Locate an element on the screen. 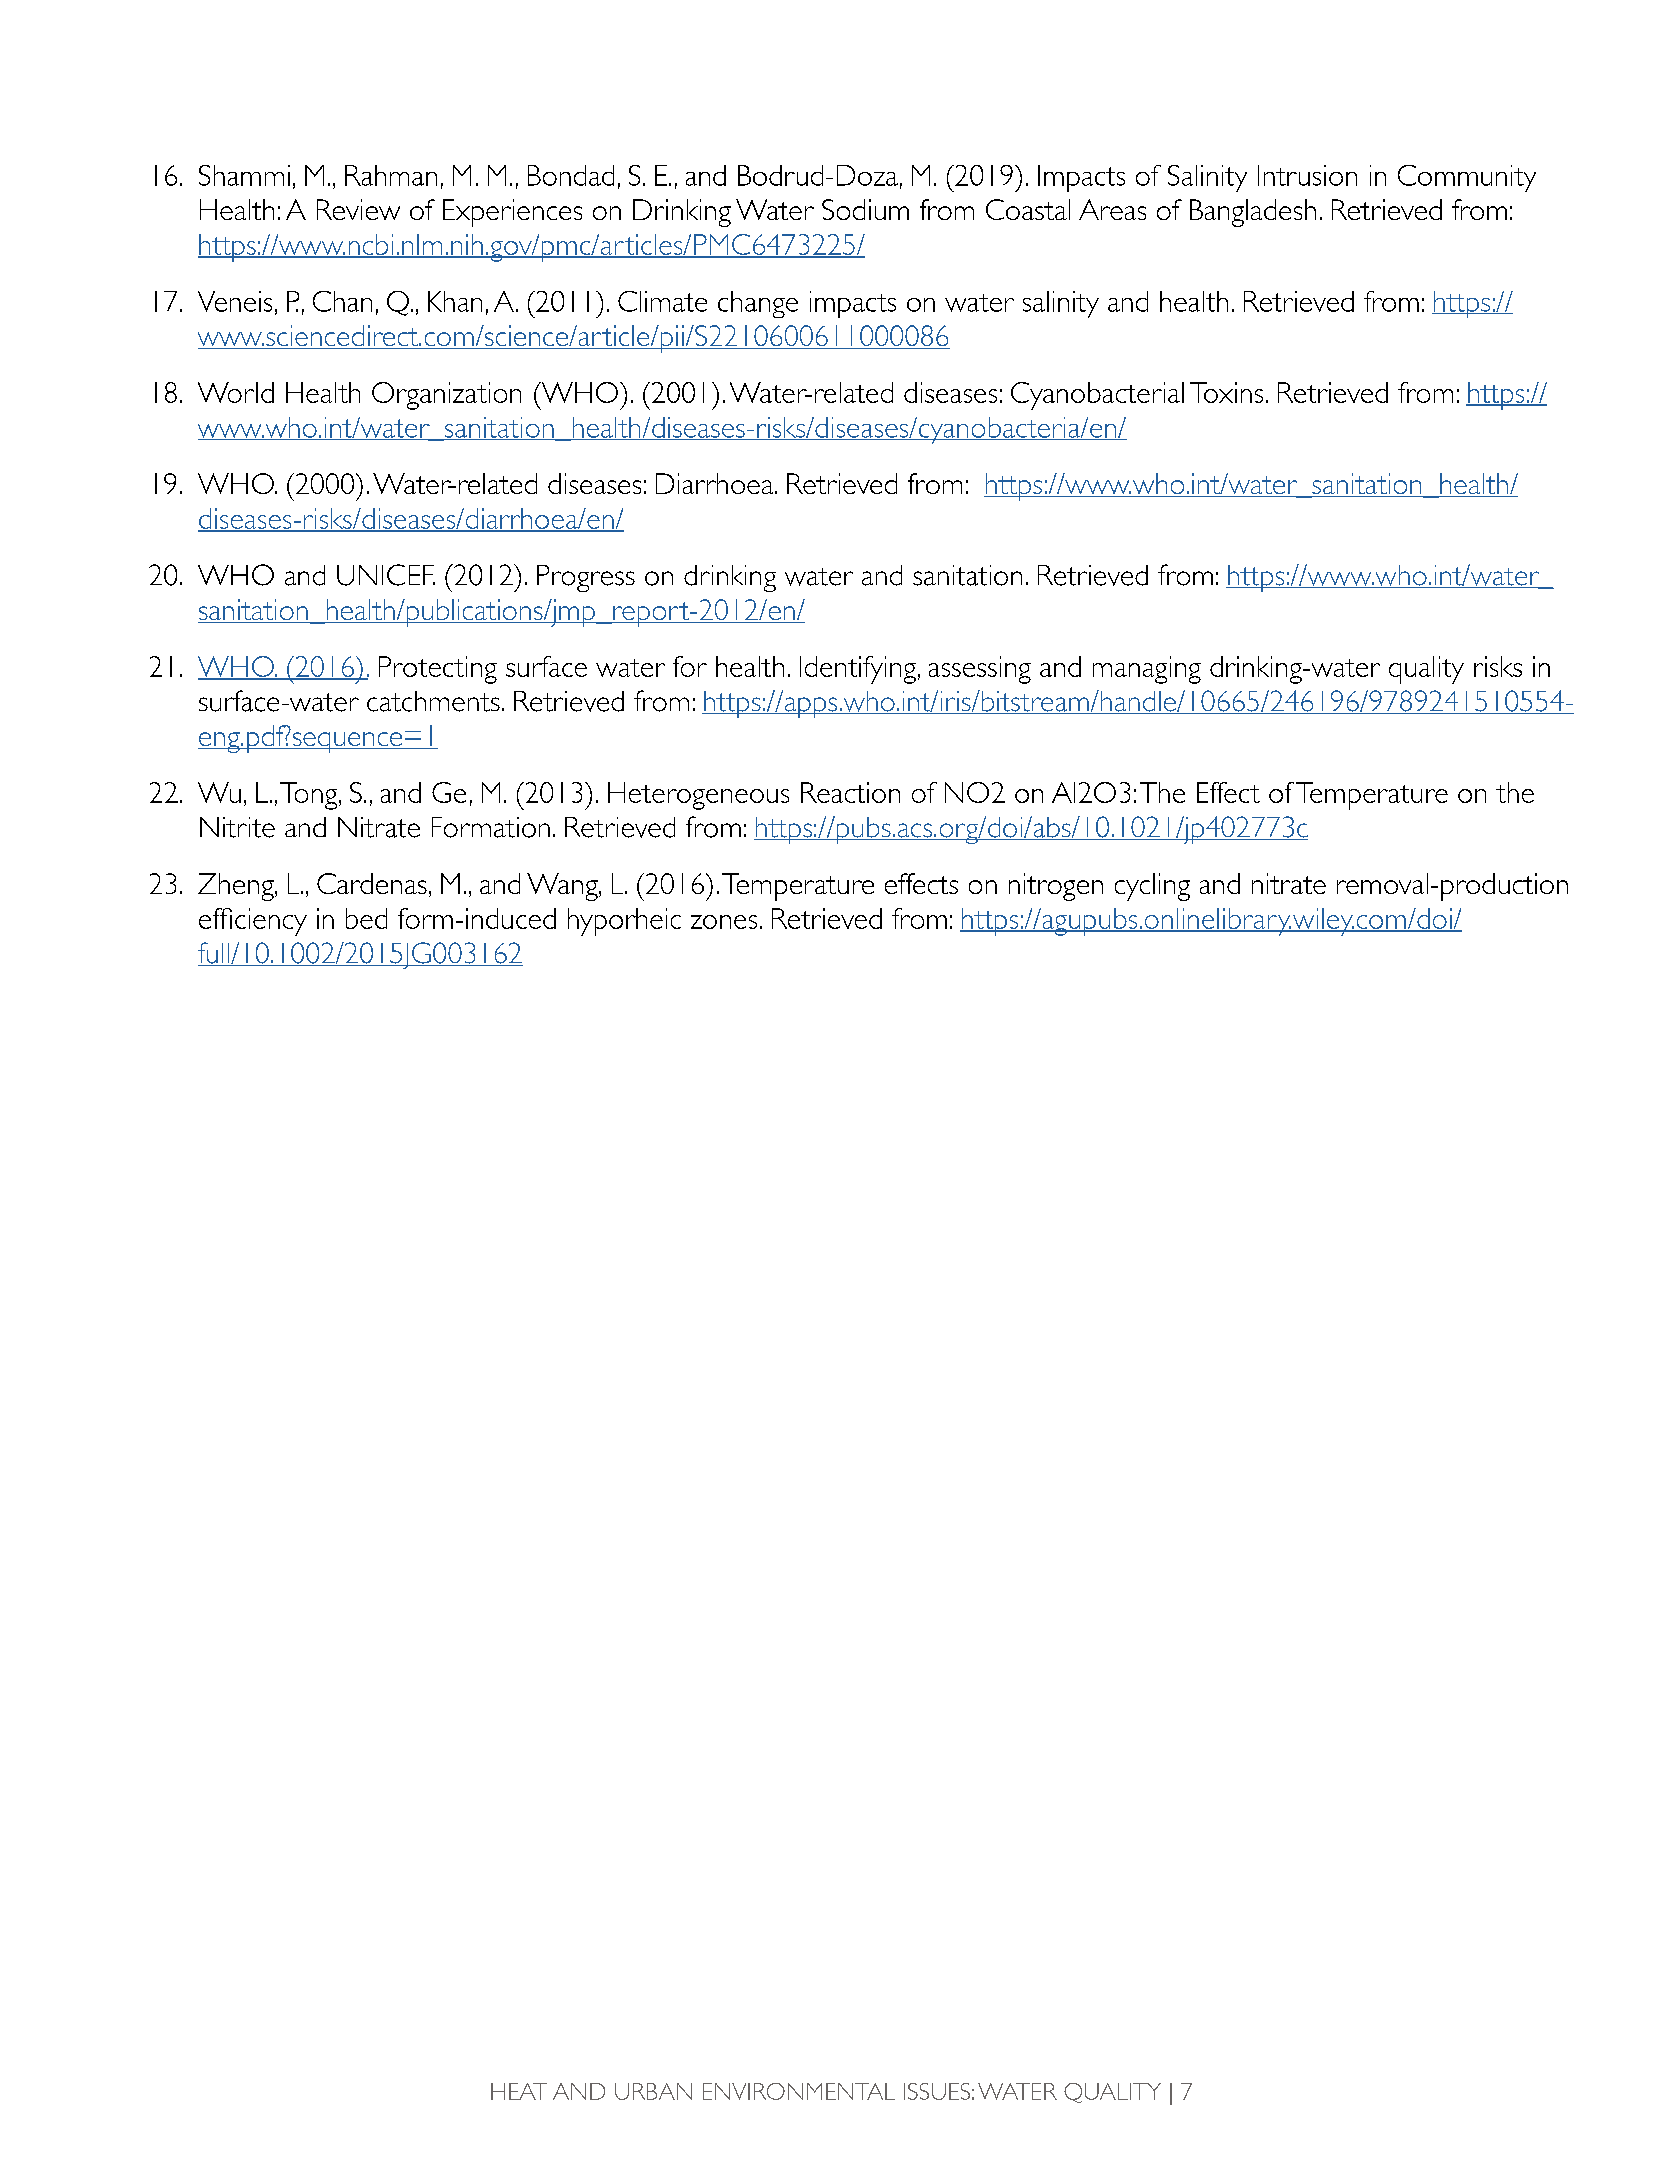  Identifying is located at coordinates (858, 670).
